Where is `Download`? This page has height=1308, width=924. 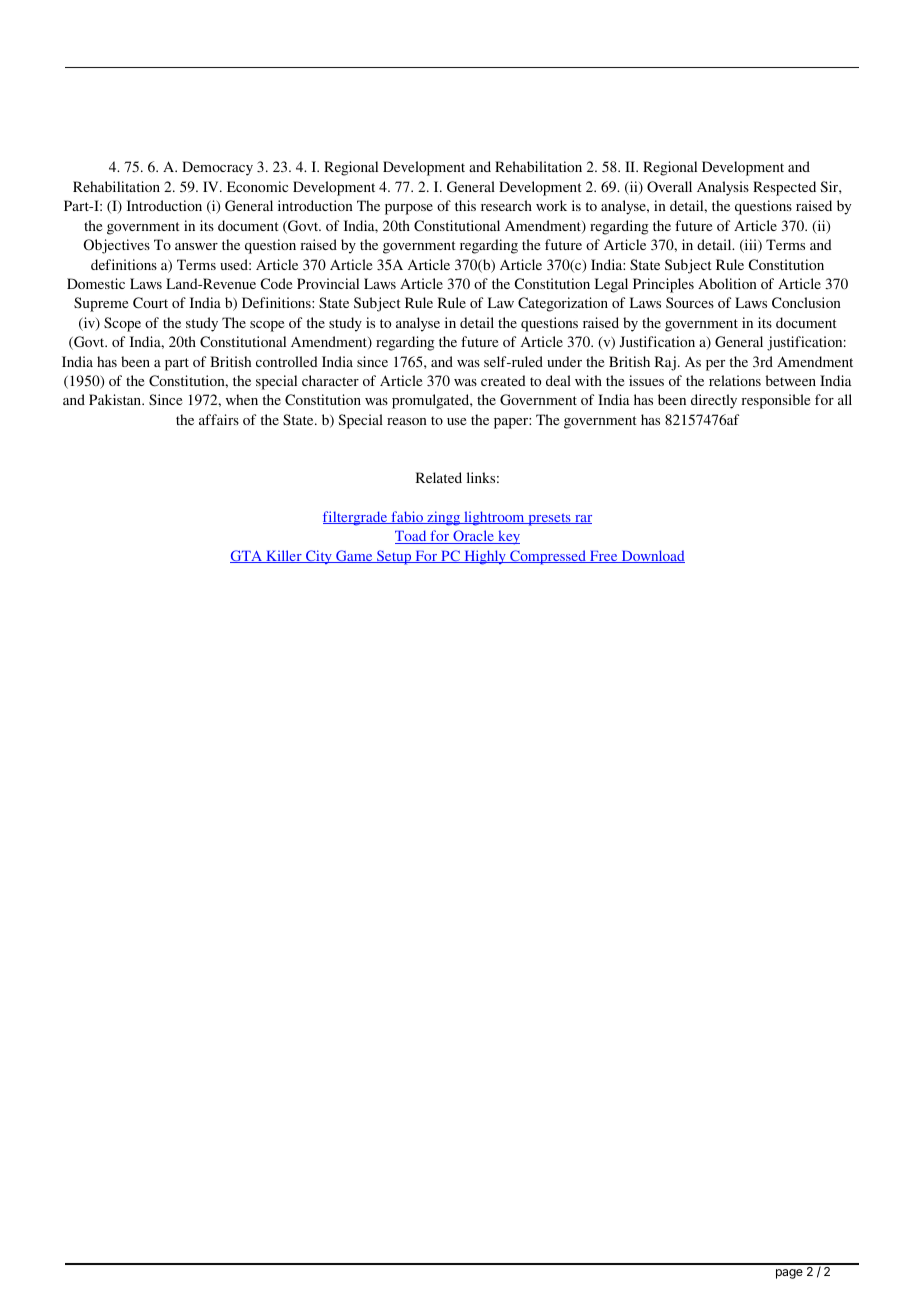
Download is located at coordinates (652, 556).
